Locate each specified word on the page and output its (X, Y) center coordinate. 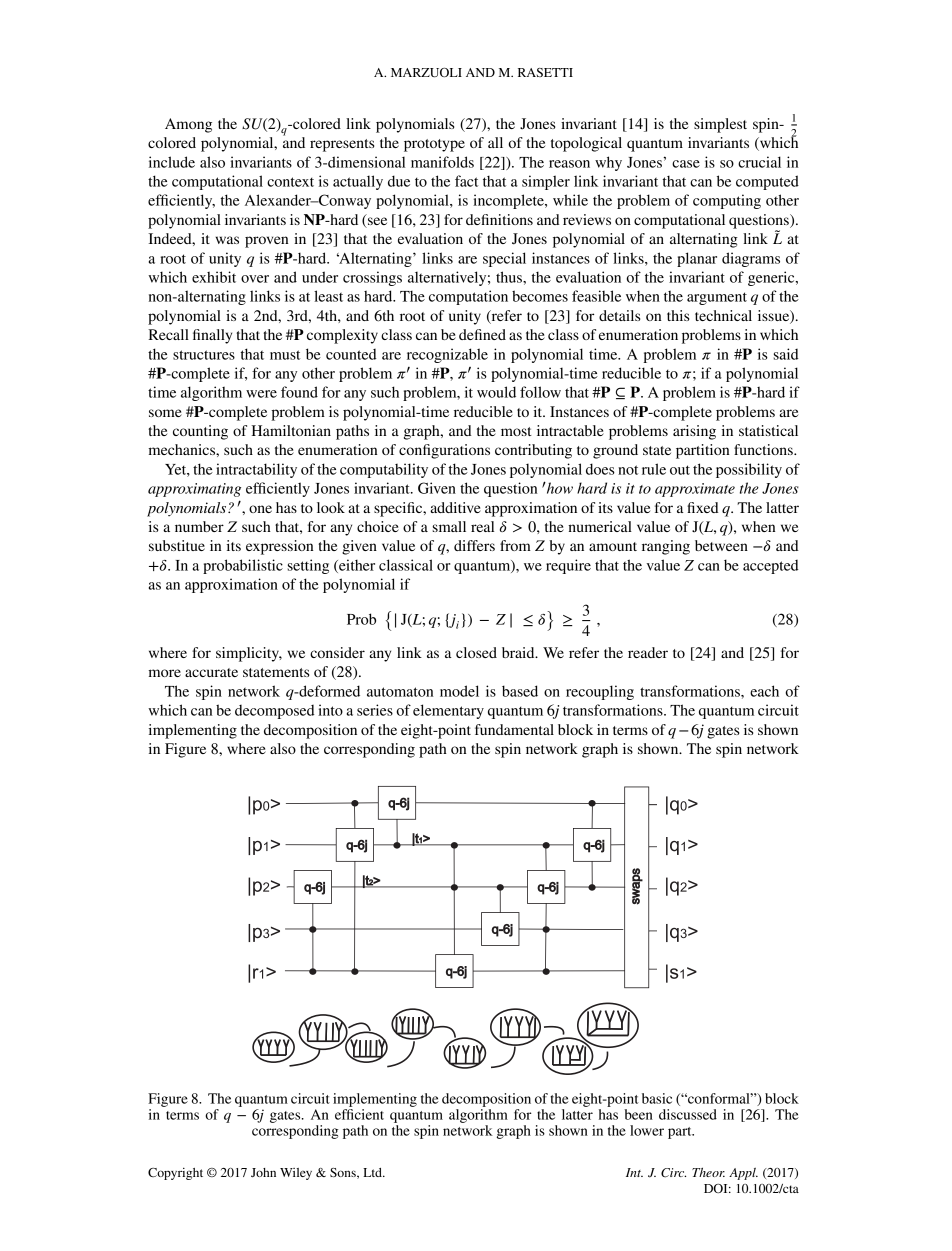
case (686, 164)
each (764, 691)
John (263, 1172)
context (290, 182)
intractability (256, 470)
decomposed (274, 712)
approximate (695, 490)
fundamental (514, 729)
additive (455, 507)
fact (466, 181)
